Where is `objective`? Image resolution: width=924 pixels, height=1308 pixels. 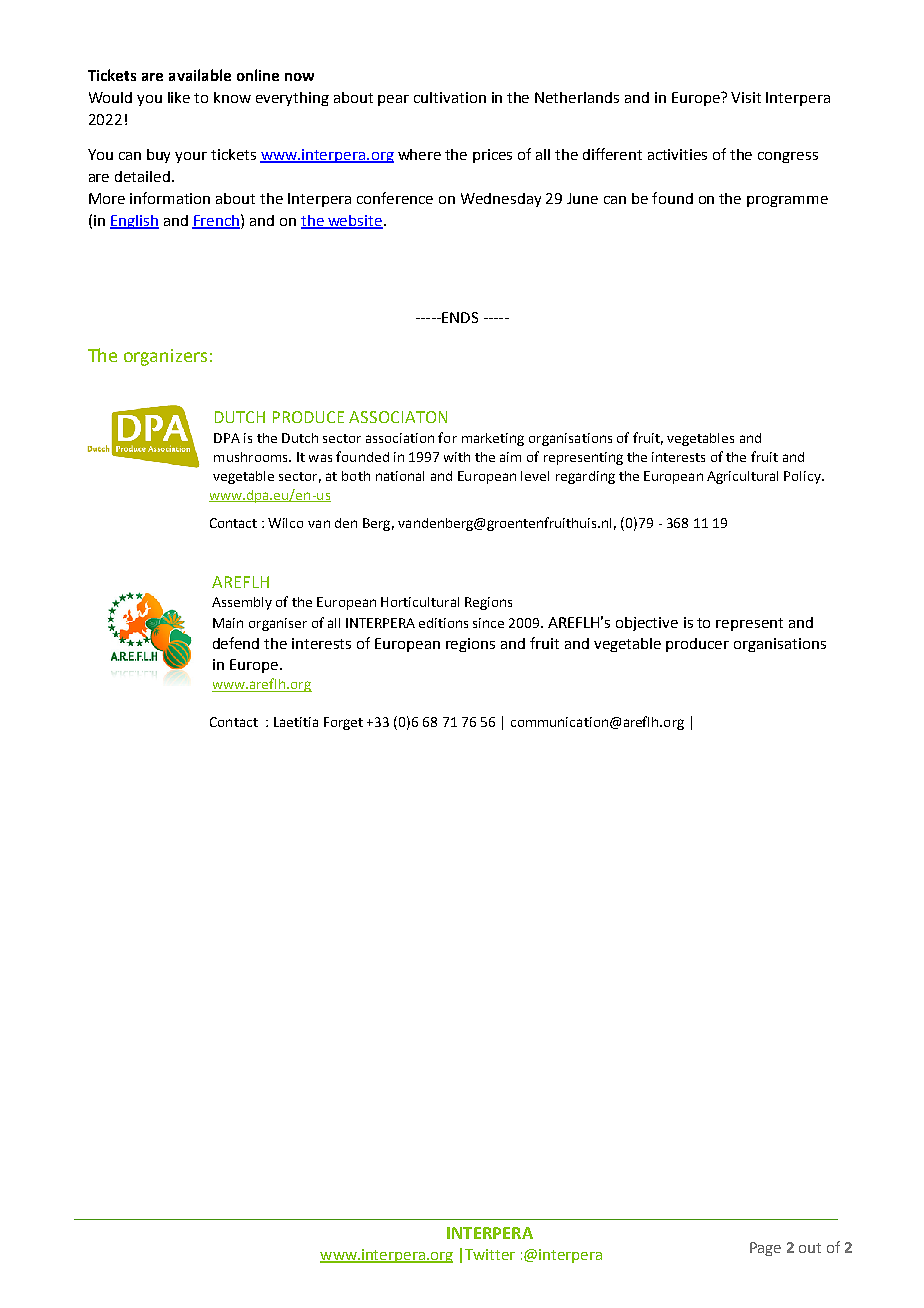 objective is located at coordinates (647, 624).
